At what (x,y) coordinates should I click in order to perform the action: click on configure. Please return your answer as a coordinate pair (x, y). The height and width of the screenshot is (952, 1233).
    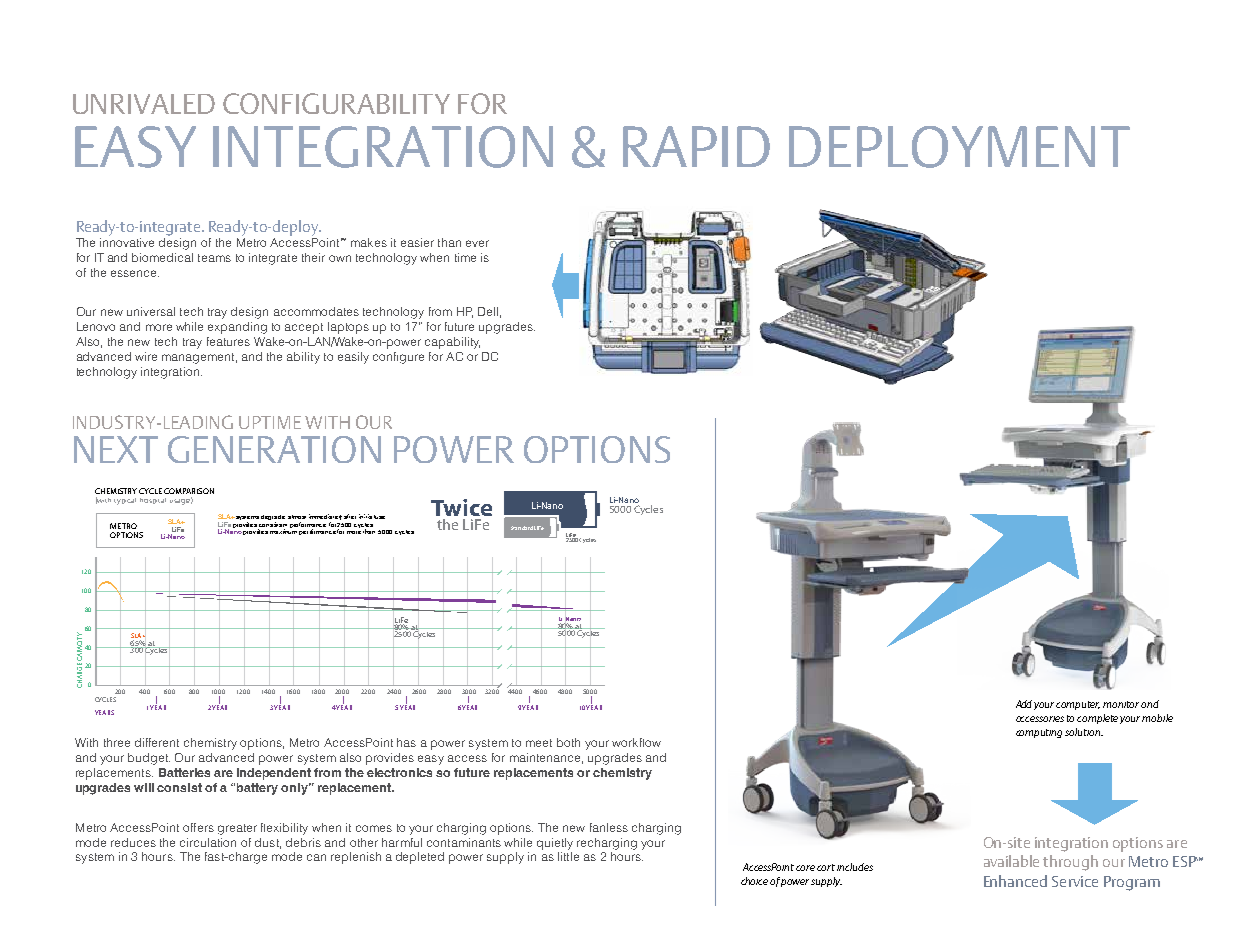
    Looking at the image, I should click on (398, 358).
